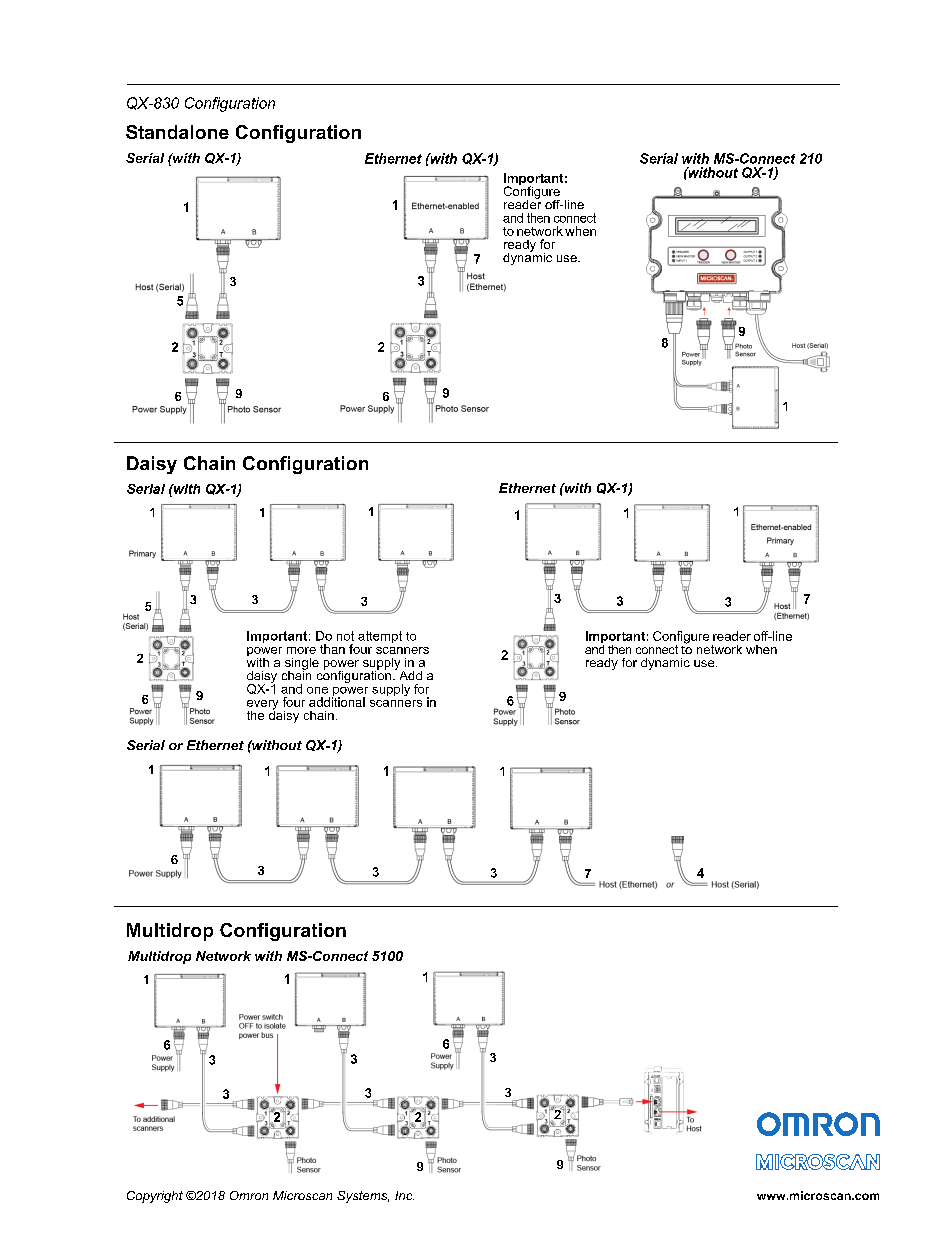 The height and width of the screenshot is (1233, 952). I want to click on Copyright, so click(155, 1197).
